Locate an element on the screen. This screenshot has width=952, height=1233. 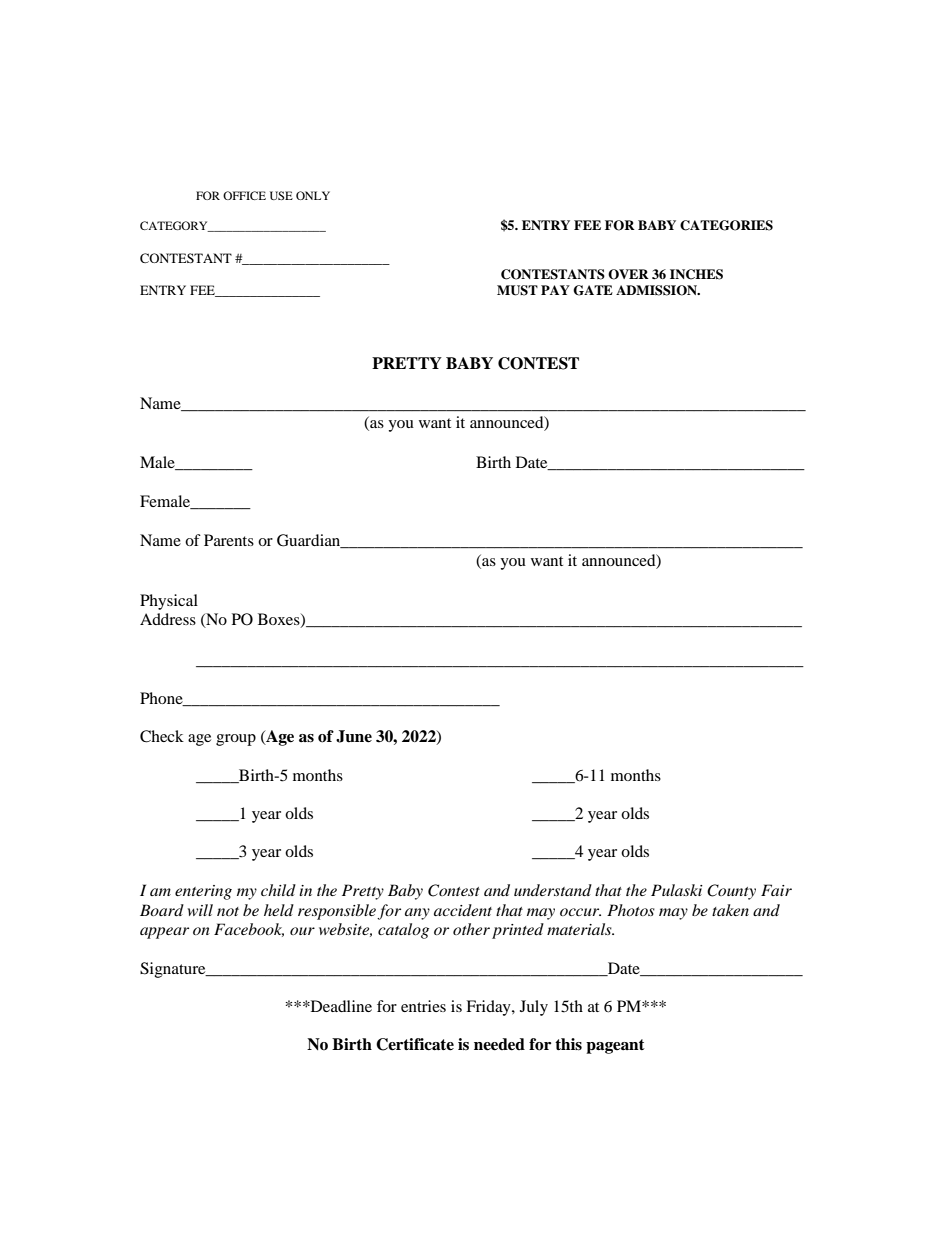
ADMISSION is located at coordinates (657, 290).
